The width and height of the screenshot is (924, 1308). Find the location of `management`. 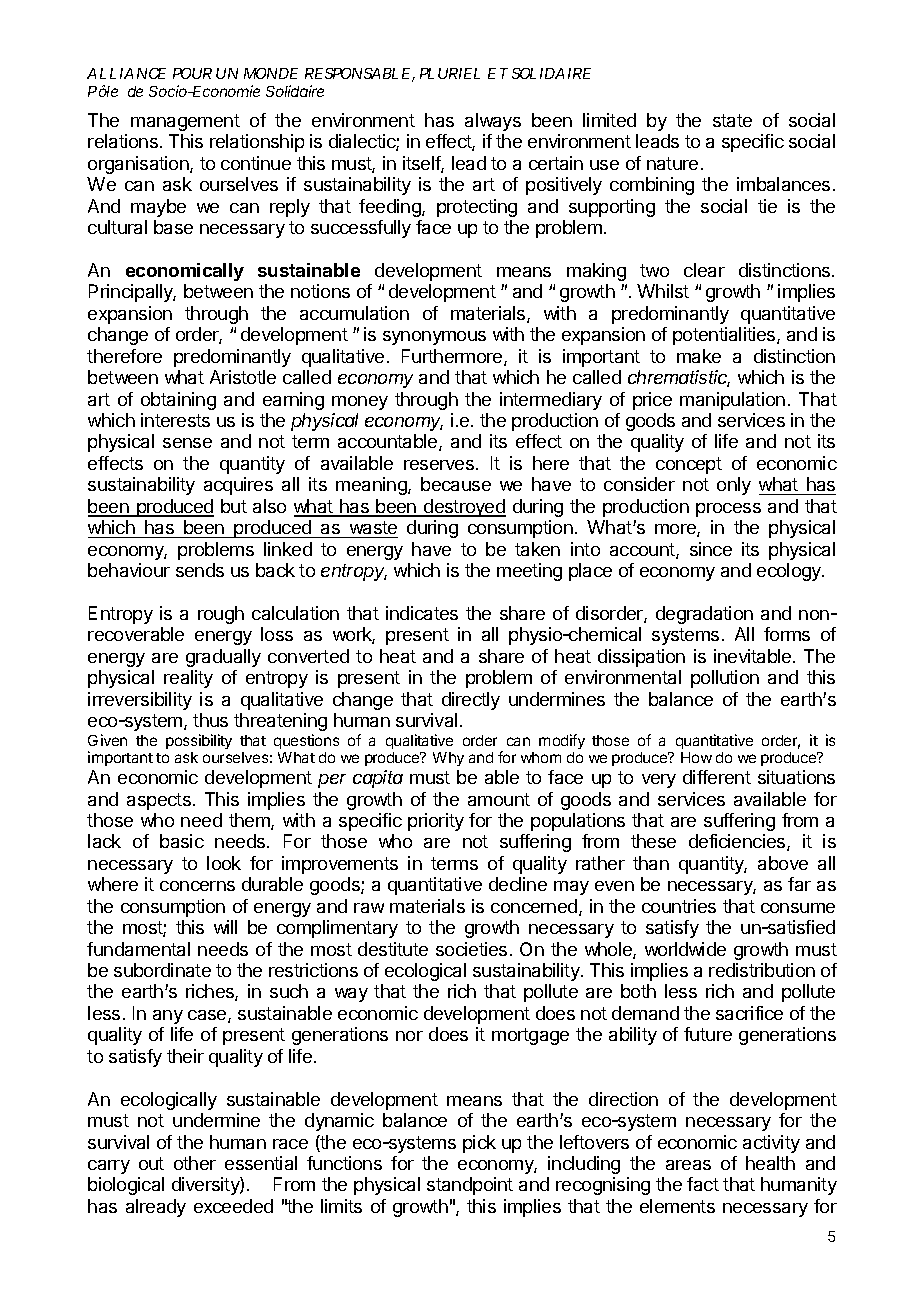

management is located at coordinates (185, 122).
